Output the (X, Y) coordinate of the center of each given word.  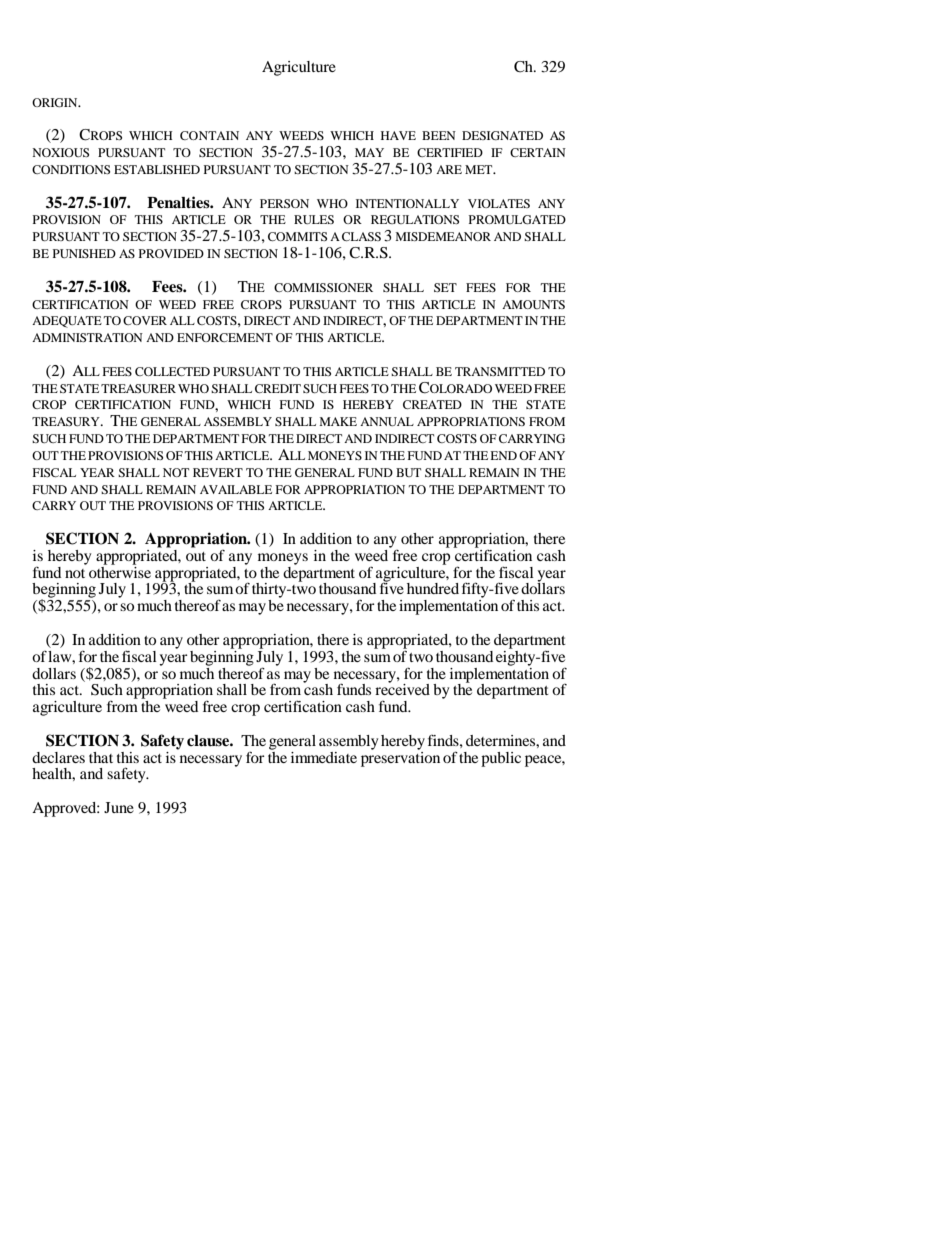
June (119, 807)
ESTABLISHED (157, 169)
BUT (408, 472)
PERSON (284, 203)
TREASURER (138, 388)
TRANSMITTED (500, 371)
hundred (433, 588)
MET (480, 169)
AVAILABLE (236, 489)
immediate (324, 757)
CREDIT (278, 388)
